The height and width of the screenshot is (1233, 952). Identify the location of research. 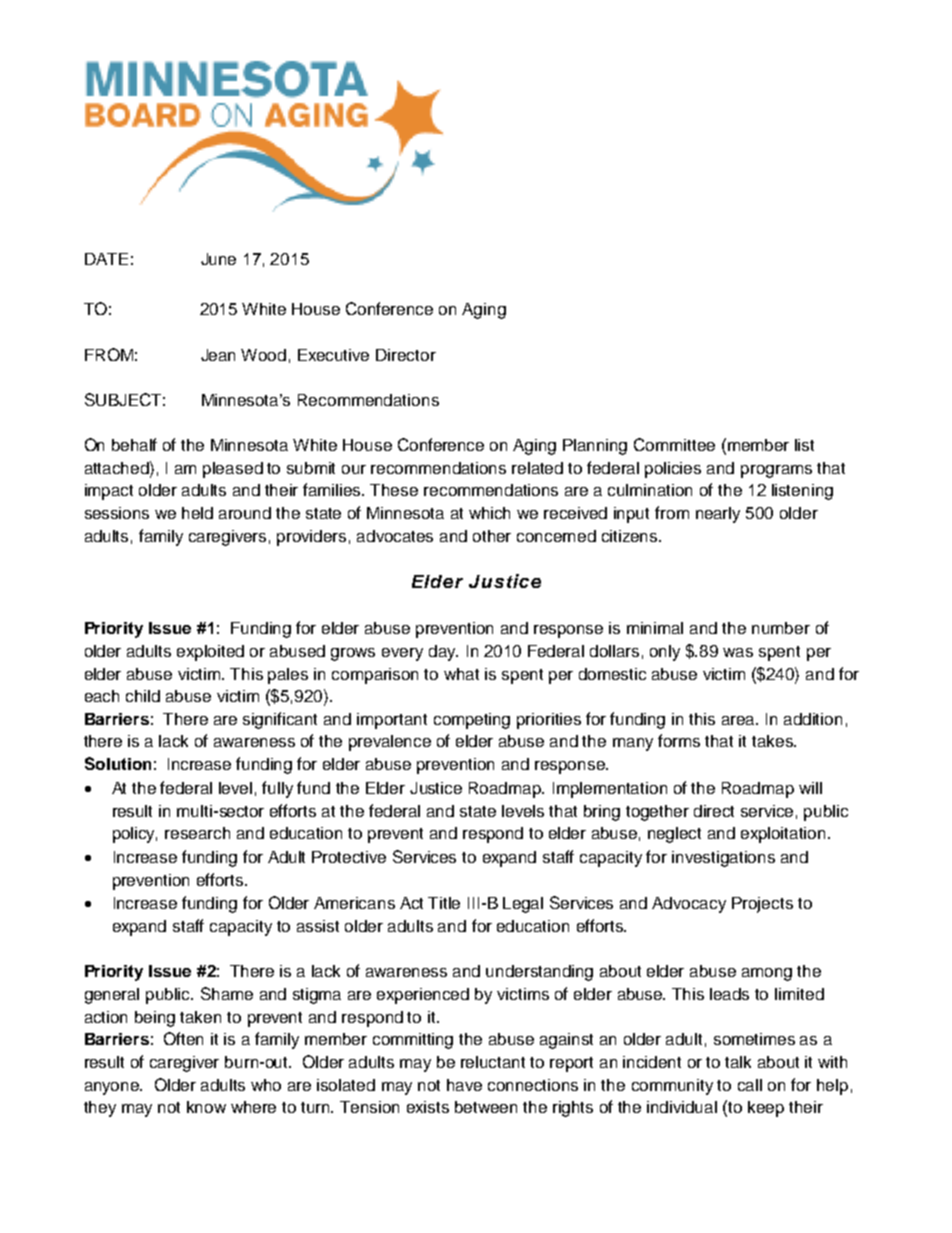
(197, 833).
